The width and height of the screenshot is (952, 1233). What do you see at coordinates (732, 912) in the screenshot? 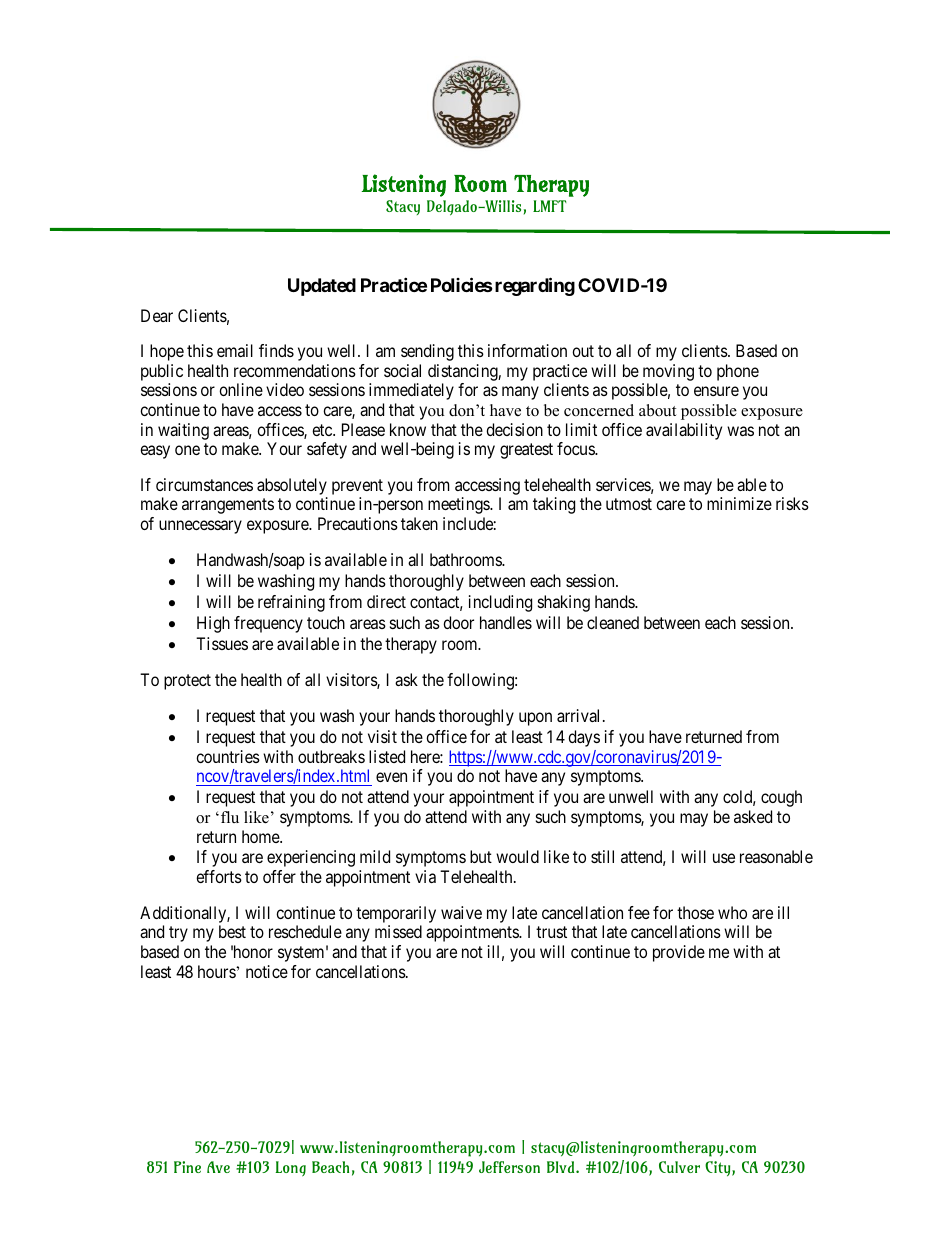
I see `who` at bounding box center [732, 912].
